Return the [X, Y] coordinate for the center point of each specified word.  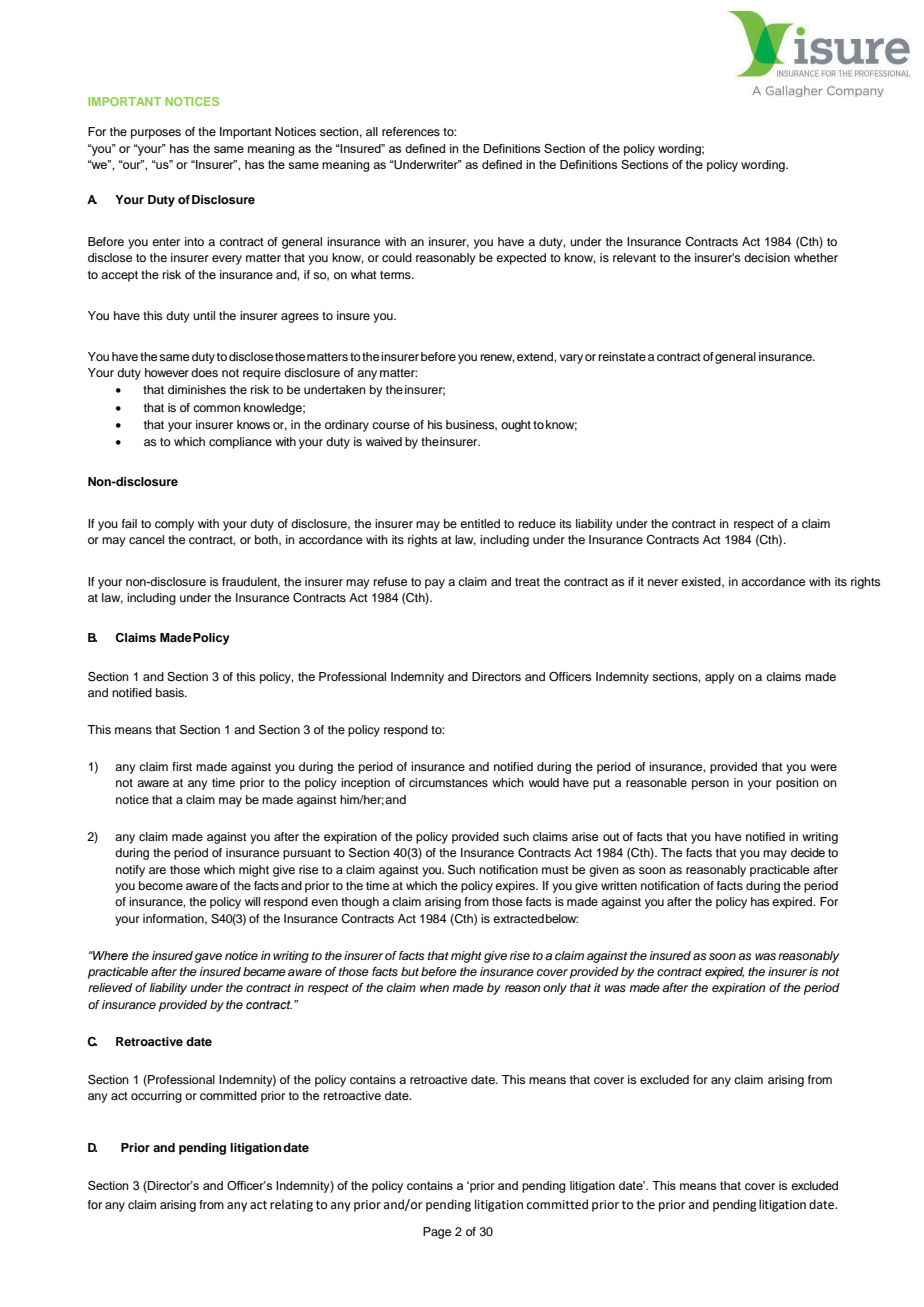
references [411, 131]
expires [516, 887]
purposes [156, 134]
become [161, 885]
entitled [480, 523]
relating [291, 1205]
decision [767, 257]
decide [808, 852]
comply [174, 525]
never [663, 582]
